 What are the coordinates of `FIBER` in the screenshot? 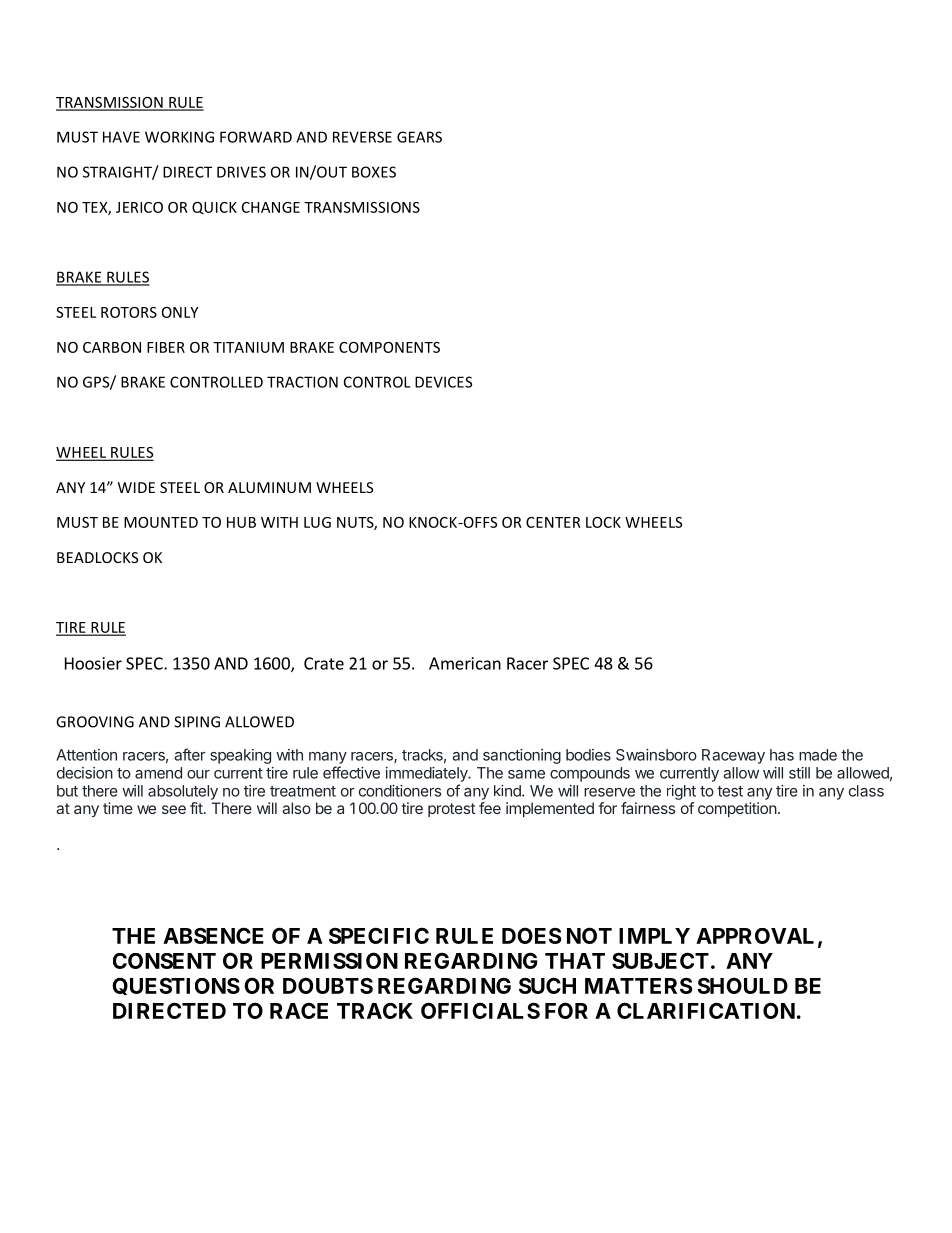 It's located at (166, 347).
